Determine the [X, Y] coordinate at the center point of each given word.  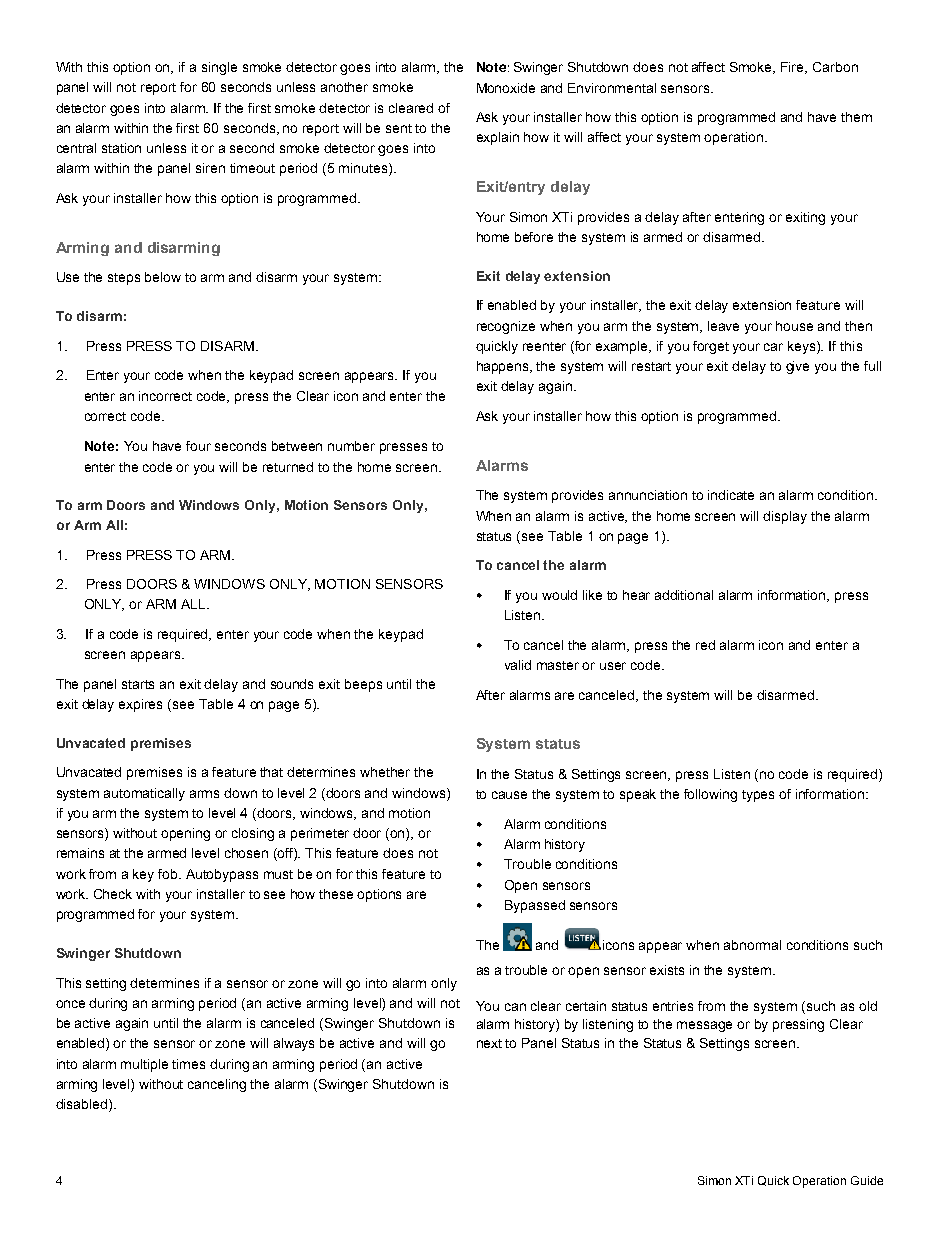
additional [684, 595]
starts [138, 684]
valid [518, 665]
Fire [794, 68]
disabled [83, 1105]
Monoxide [506, 88]
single [219, 68]
